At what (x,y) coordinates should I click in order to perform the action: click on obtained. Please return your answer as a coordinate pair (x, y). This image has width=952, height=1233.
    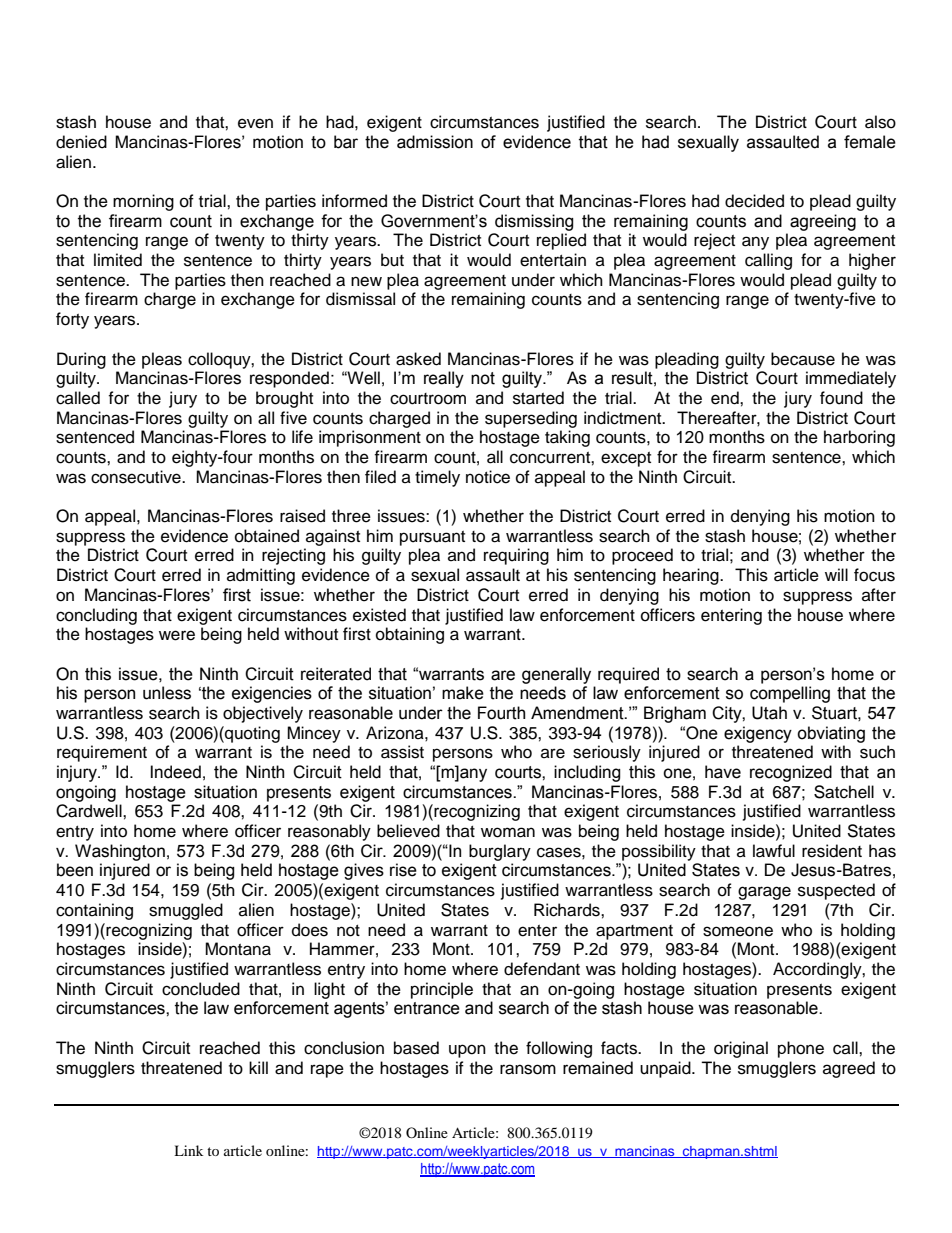
    Looking at the image, I should click on (267, 536).
